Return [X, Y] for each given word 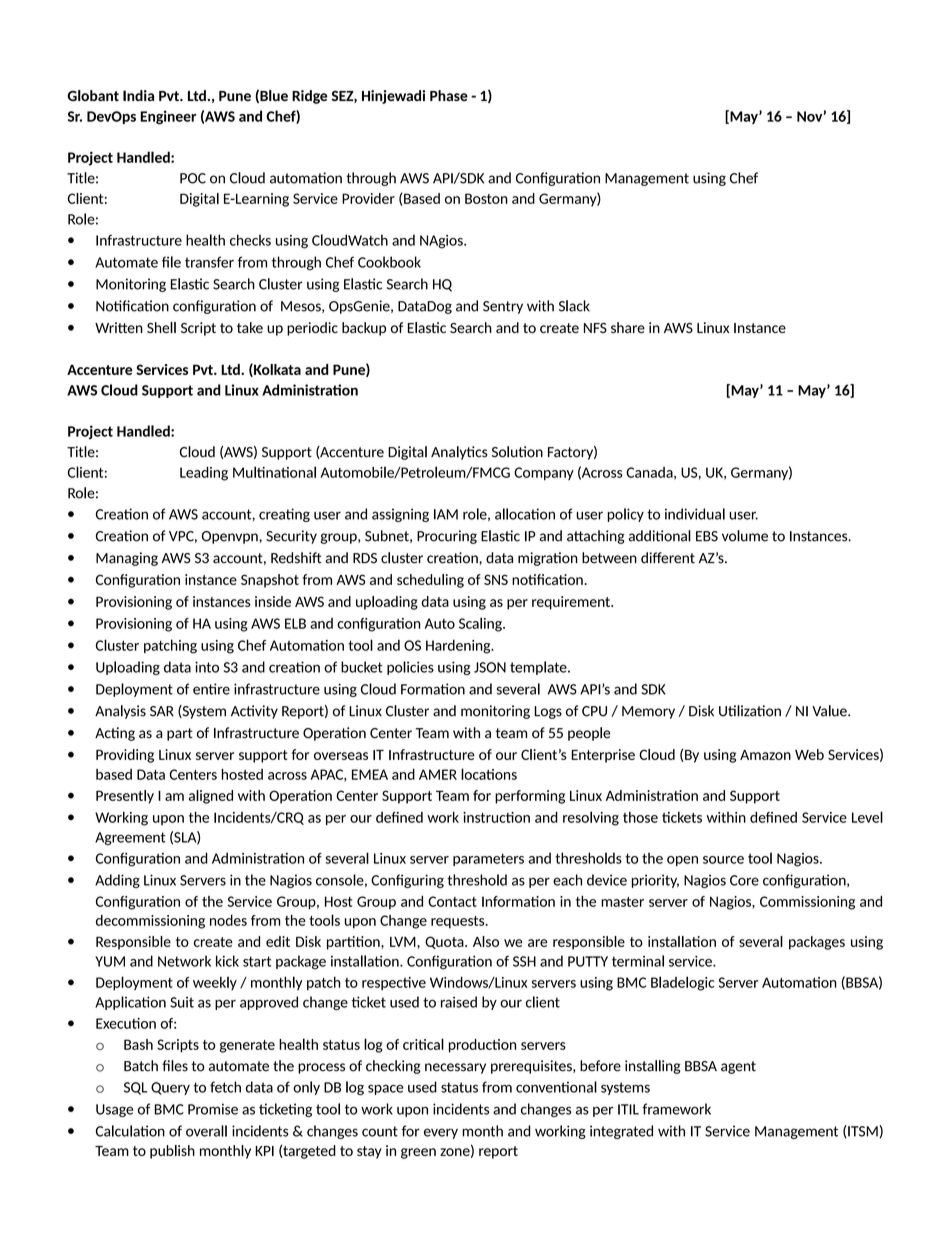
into [207, 667]
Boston [486, 198]
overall [206, 1131]
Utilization [750, 711]
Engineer [168, 117]
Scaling [481, 624]
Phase [449, 95]
